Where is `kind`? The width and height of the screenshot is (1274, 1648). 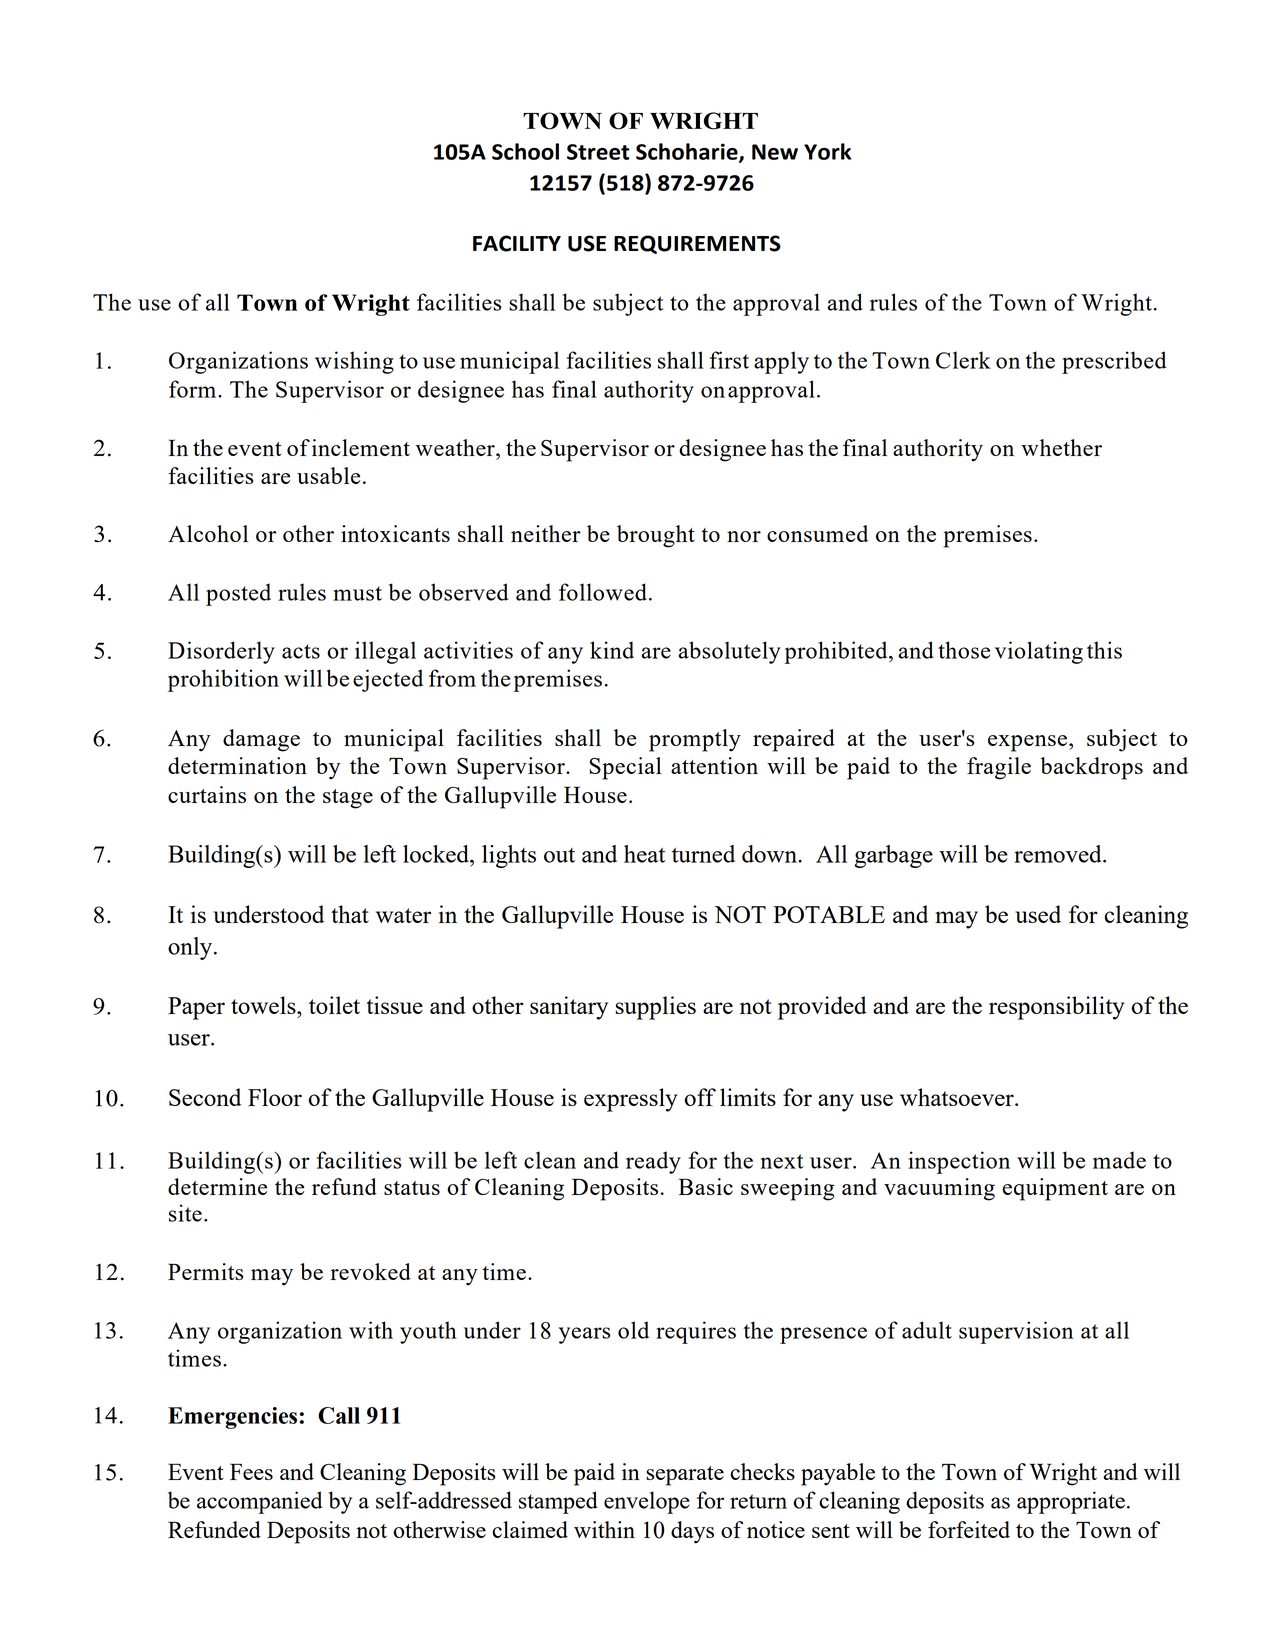 kind is located at coordinates (612, 650).
